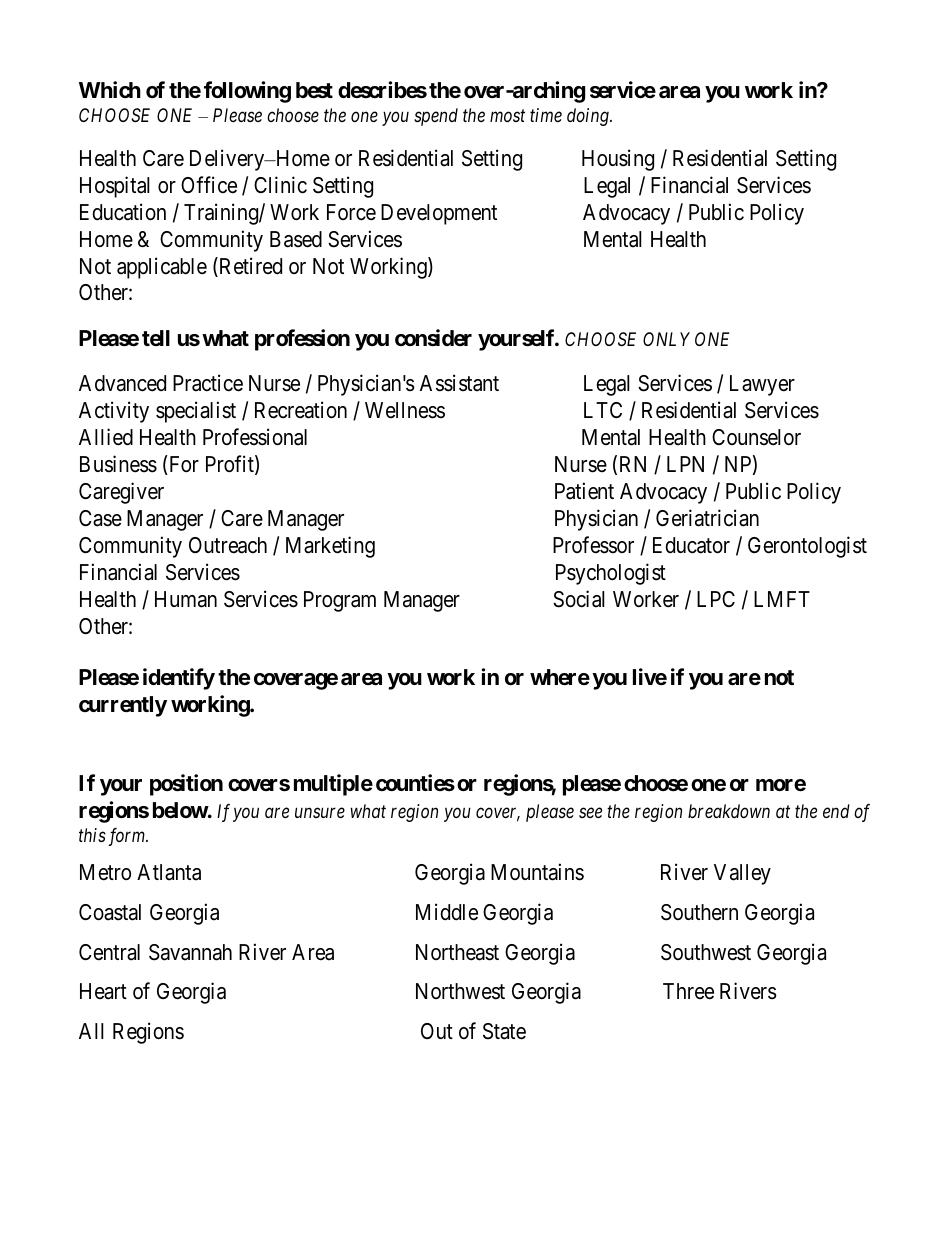  Describe the element at coordinates (330, 547) in the page. I see `Marketing` at that location.
